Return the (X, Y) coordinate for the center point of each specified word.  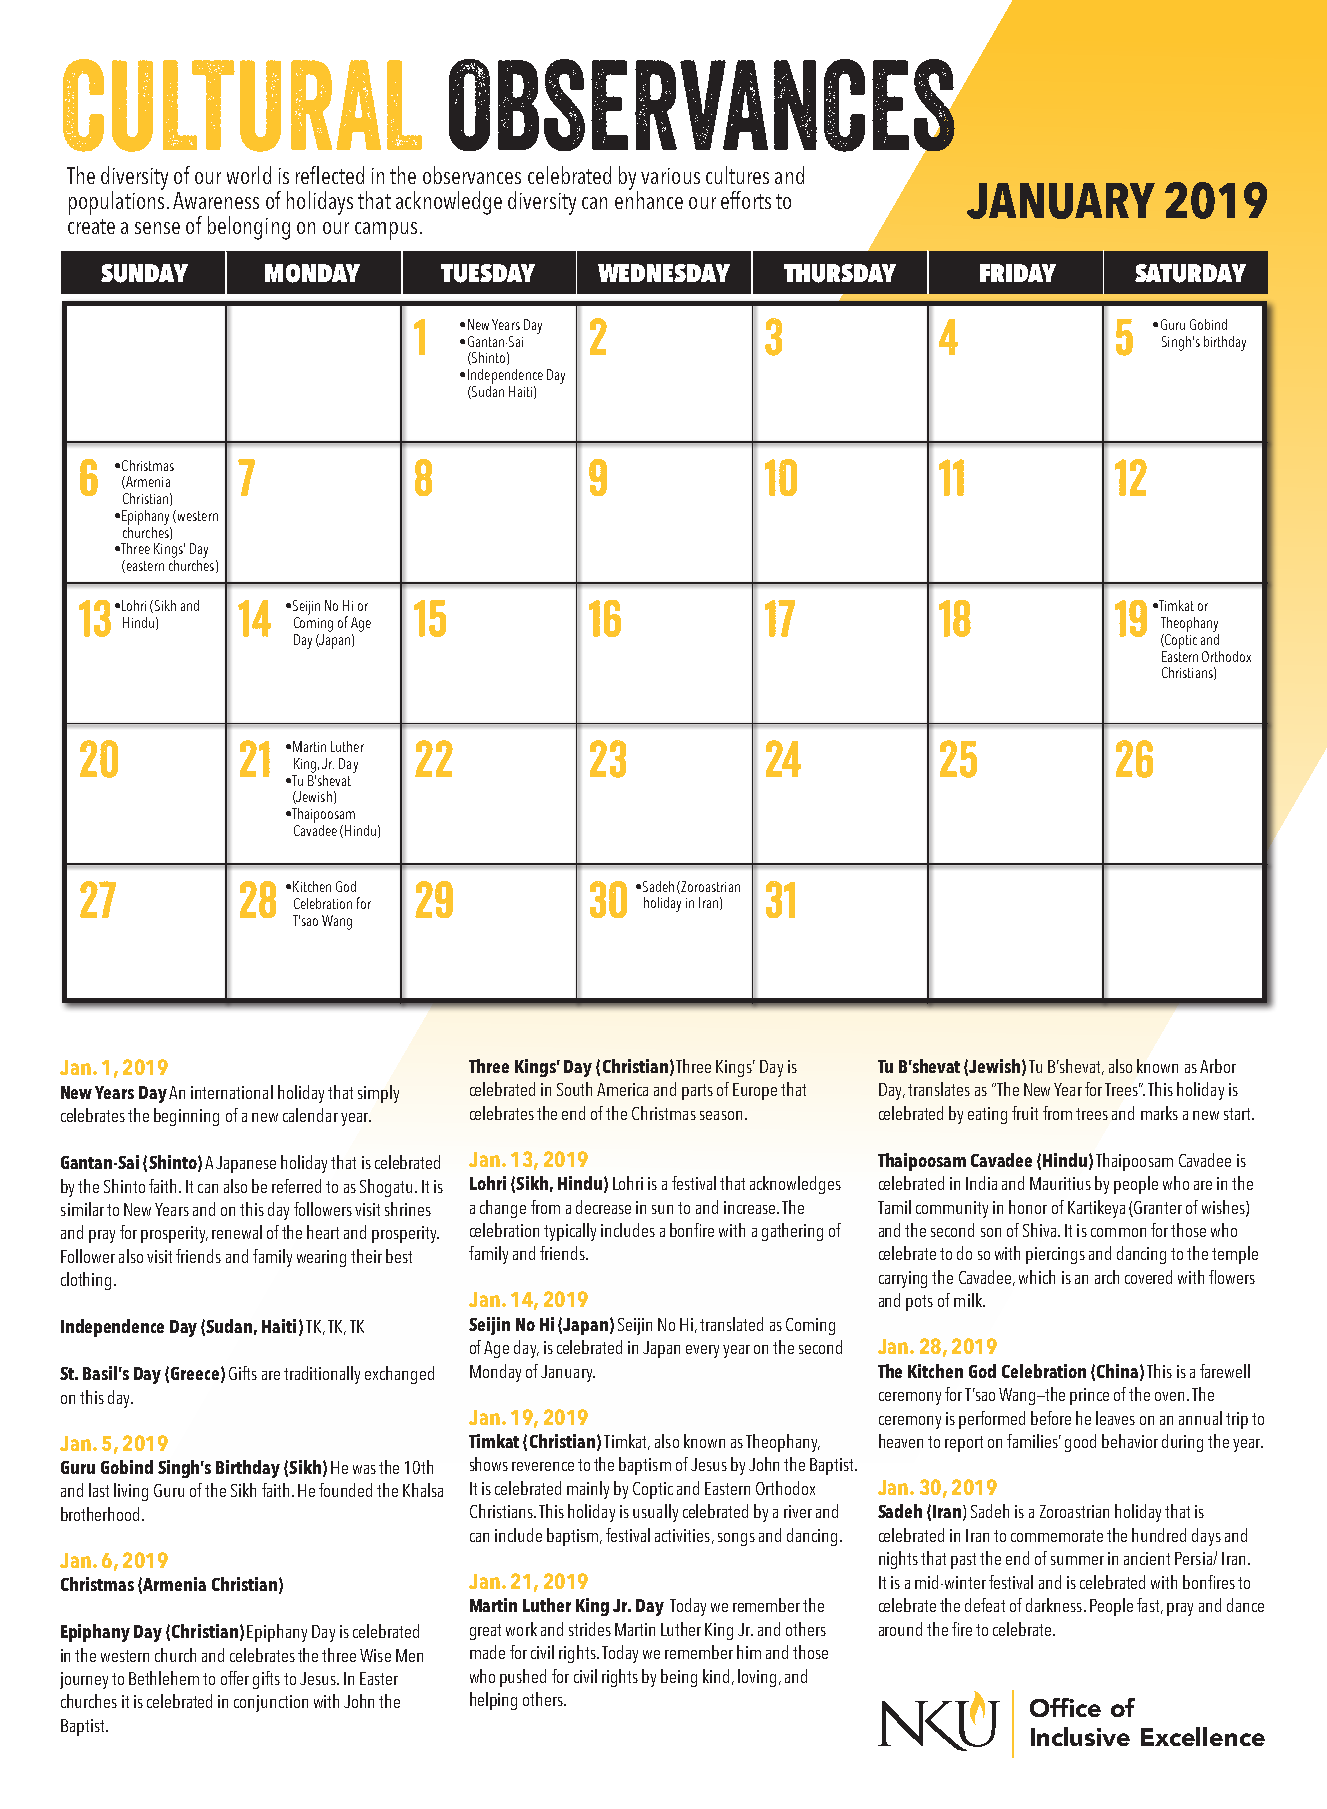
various (670, 176)
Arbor (1218, 1066)
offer (235, 1678)
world (249, 175)
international (232, 1092)
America (622, 1089)
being (679, 1678)
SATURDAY (1190, 273)
